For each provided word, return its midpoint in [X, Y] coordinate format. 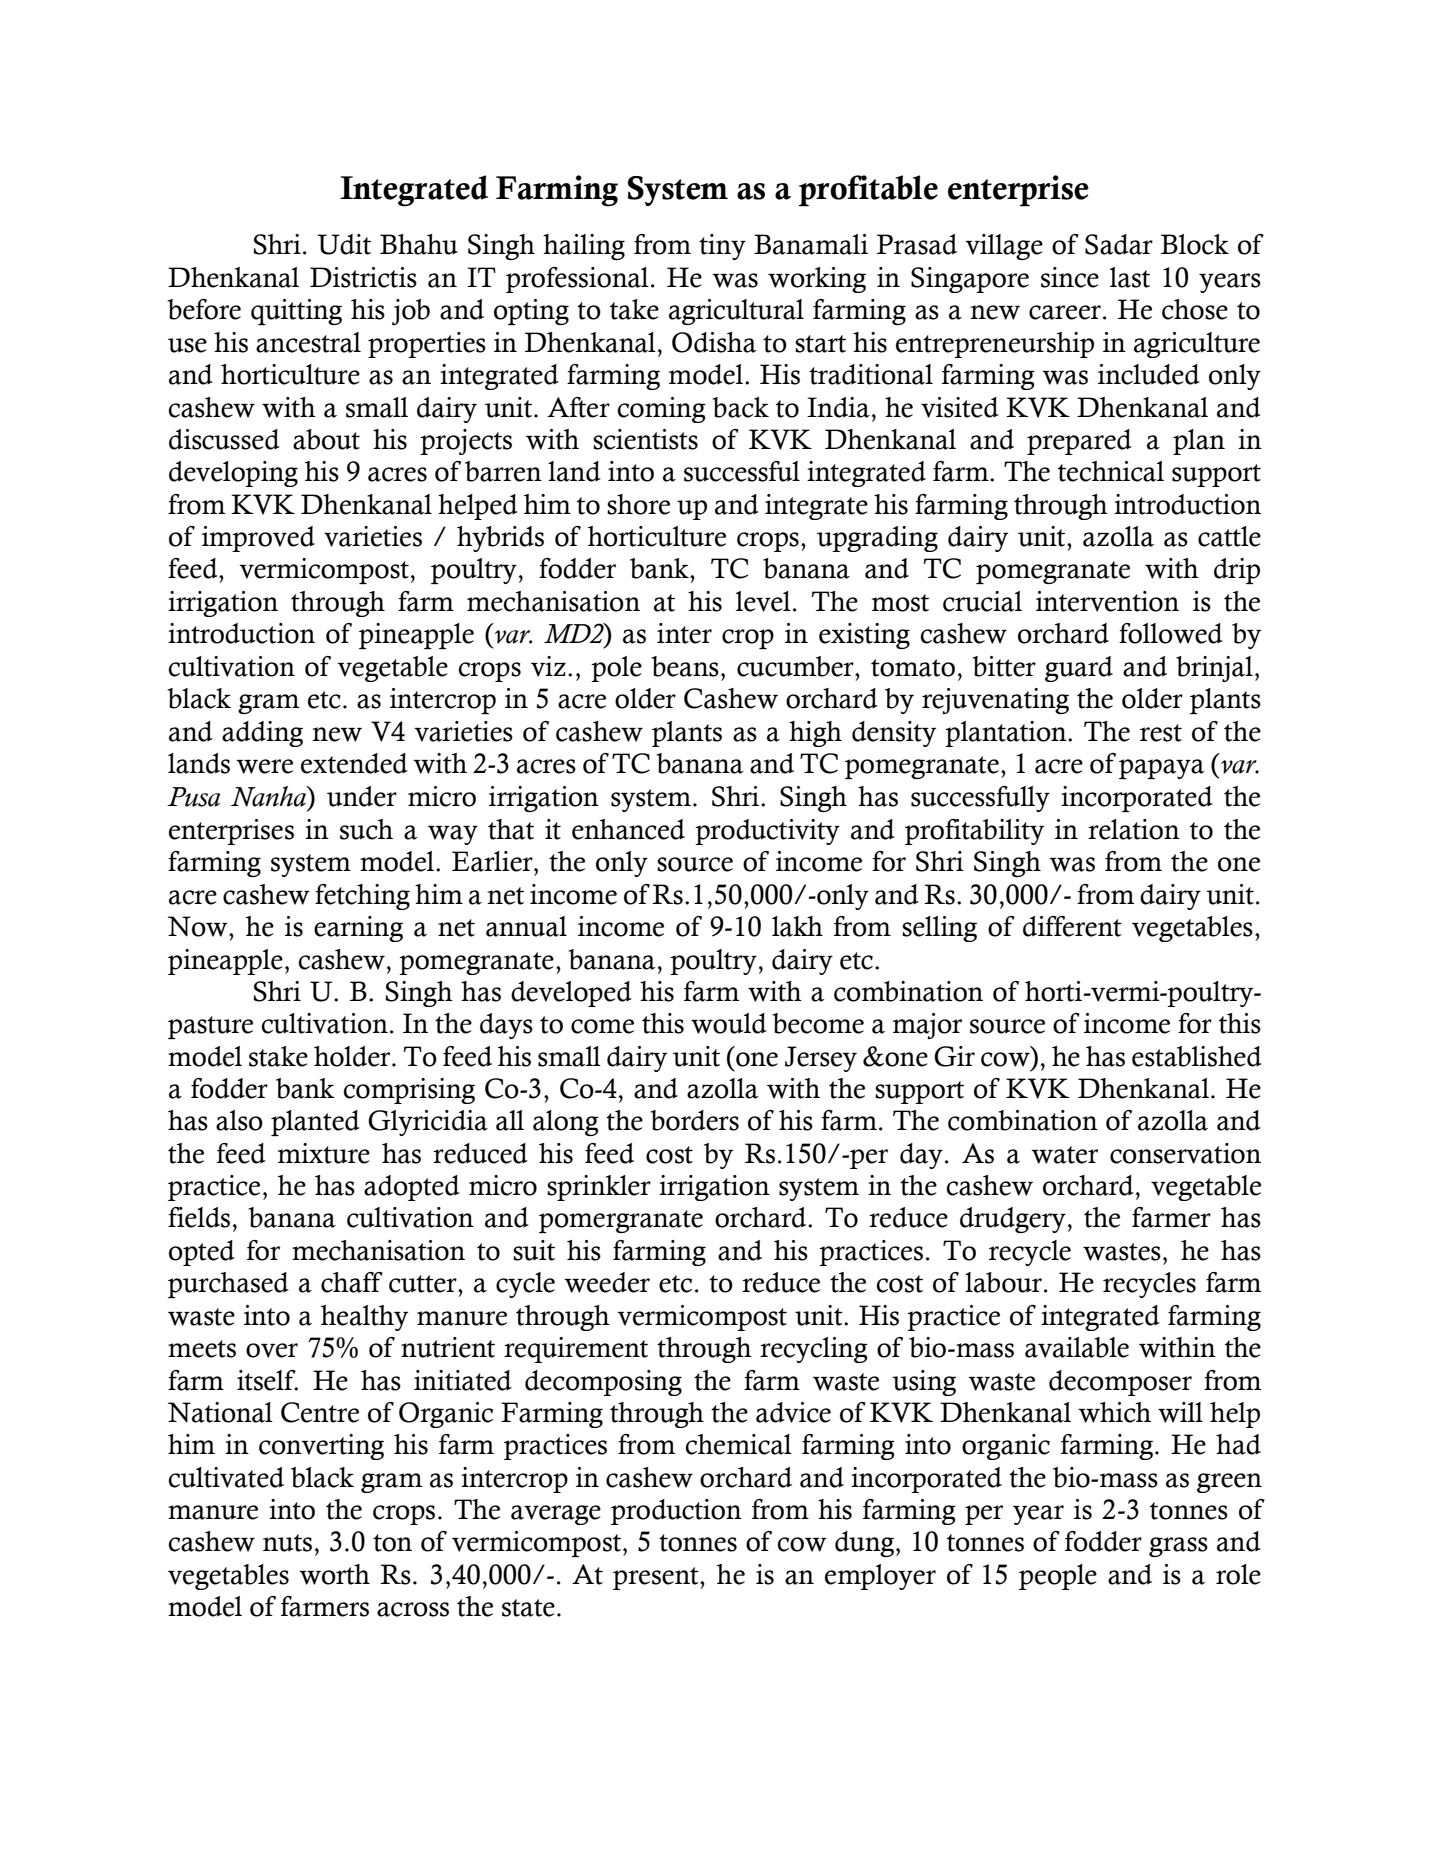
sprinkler [599, 1188]
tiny [722, 247]
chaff [352, 1282]
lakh [797, 926]
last [1130, 277]
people [1058, 1577]
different [1072, 926]
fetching [362, 897]
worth [334, 1574]
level [763, 601]
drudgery [1013, 1220]
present [657, 1578]
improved [258, 539]
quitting [296, 312]
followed [1171, 633]
